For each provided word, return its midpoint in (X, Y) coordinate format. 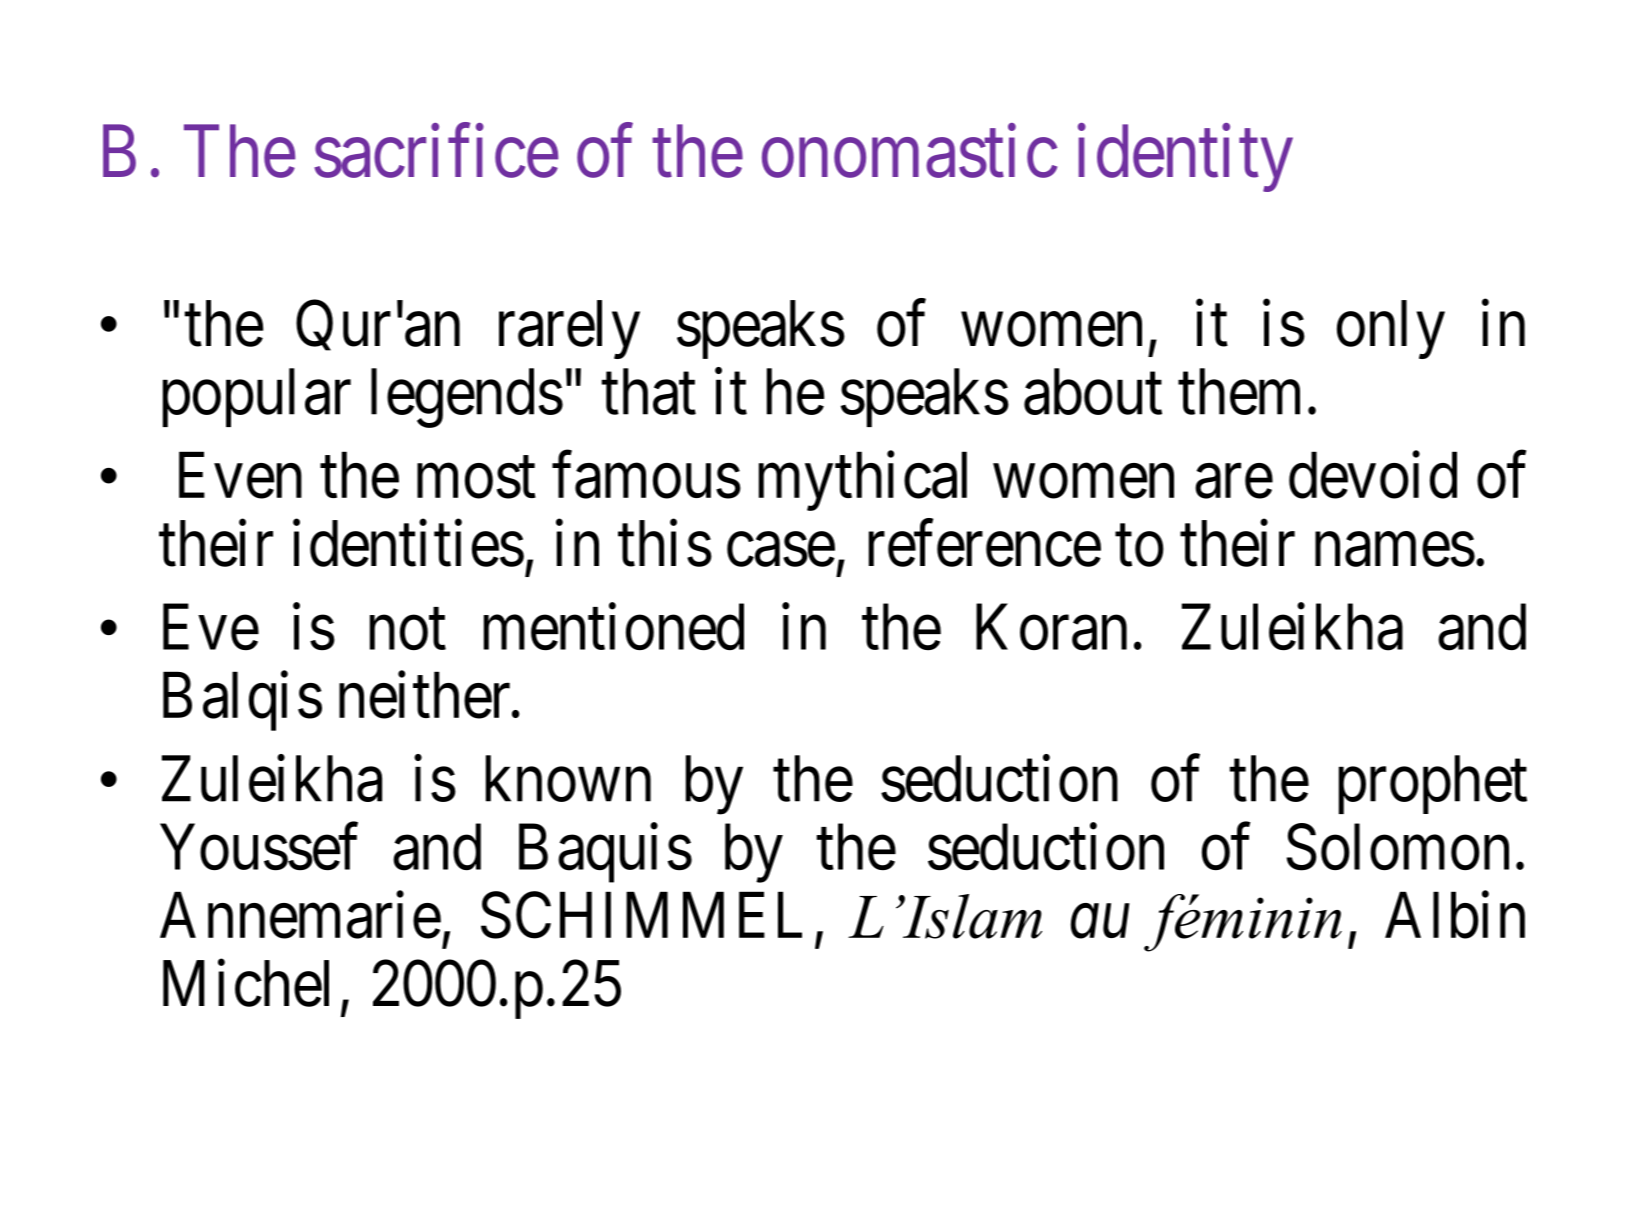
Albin (1455, 915)
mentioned (614, 627)
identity (1185, 158)
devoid (1373, 475)
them (1239, 392)
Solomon (1398, 847)
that (648, 392)
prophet (1433, 785)
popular (257, 398)
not (408, 630)
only (1391, 329)
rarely (569, 329)
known (568, 779)
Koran (1051, 628)
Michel (246, 984)
